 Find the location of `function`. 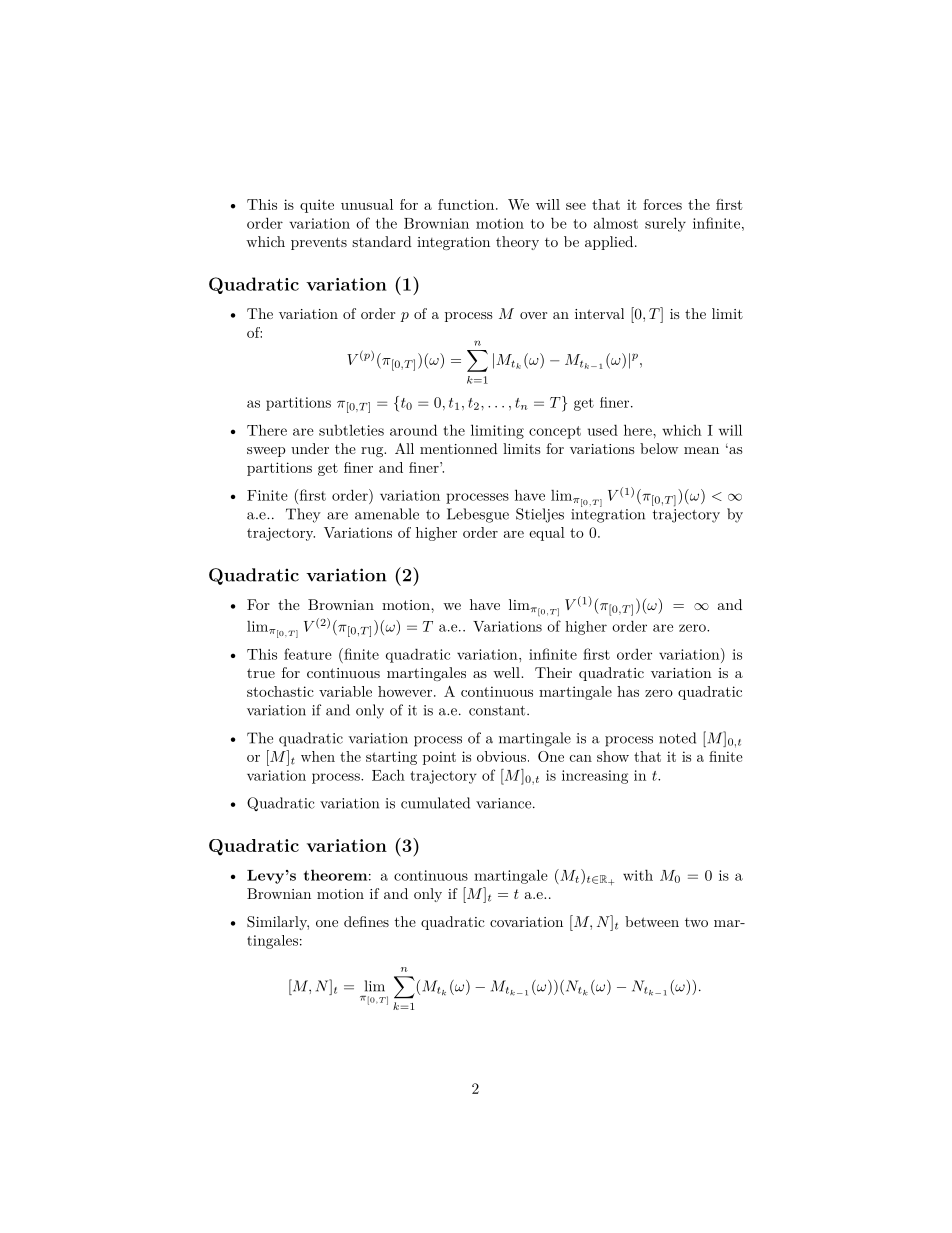

function is located at coordinates (466, 204).
